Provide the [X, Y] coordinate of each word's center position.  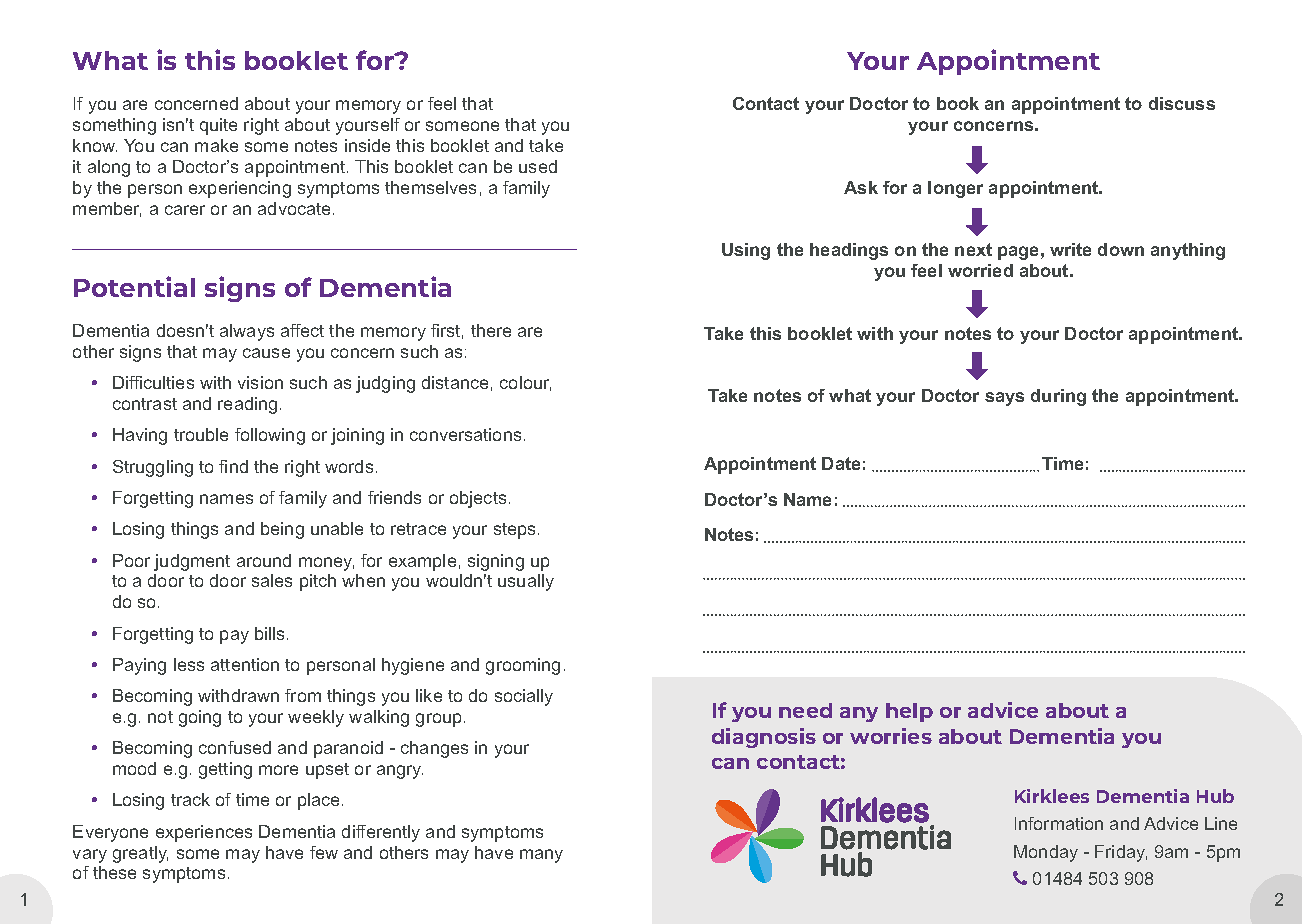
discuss [1182, 103]
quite [218, 126]
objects [478, 499]
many [541, 856]
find [233, 466]
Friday [1121, 853]
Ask [861, 187]
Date [841, 463]
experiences [204, 833]
